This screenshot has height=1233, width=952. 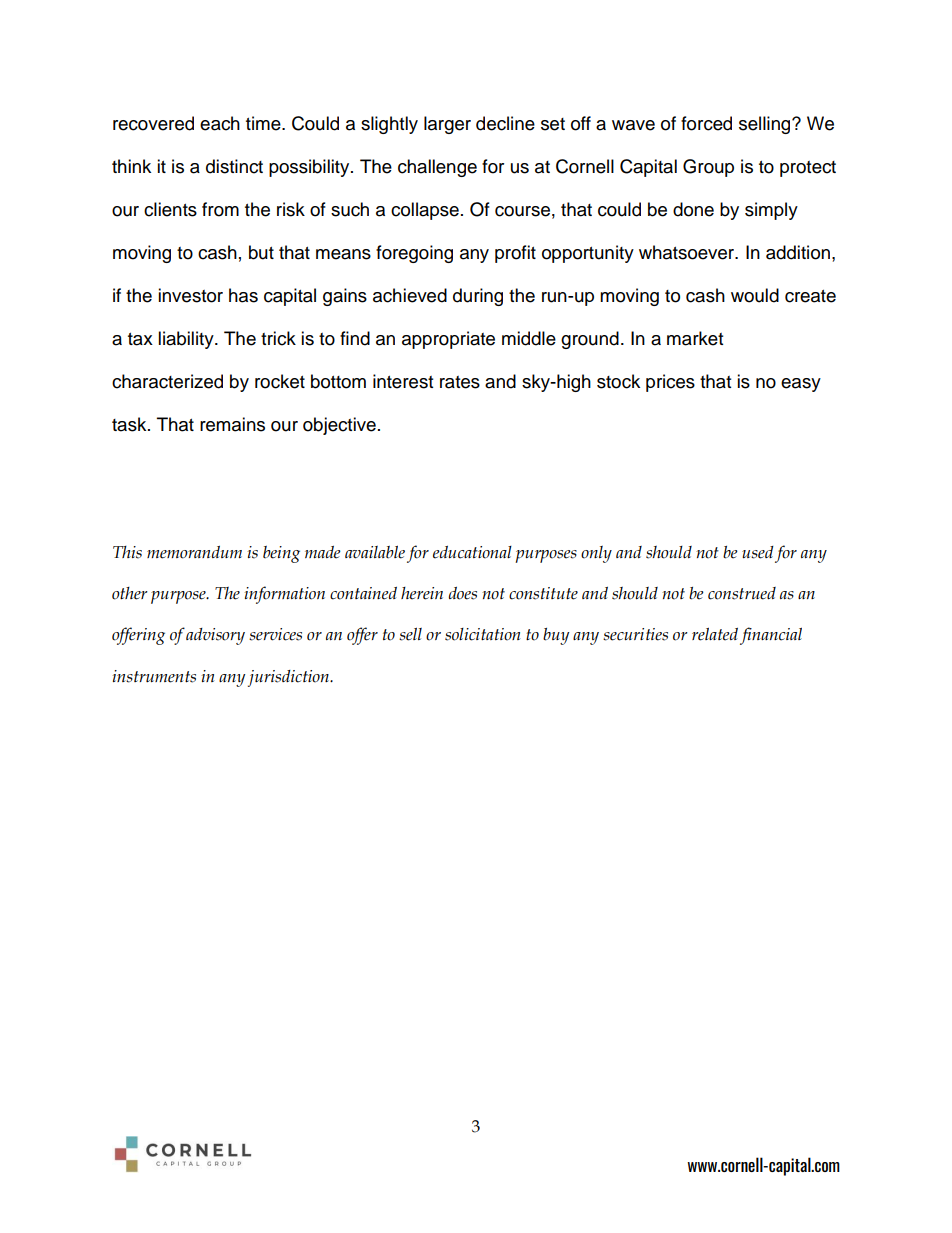 I want to click on advisory, so click(x=215, y=636).
